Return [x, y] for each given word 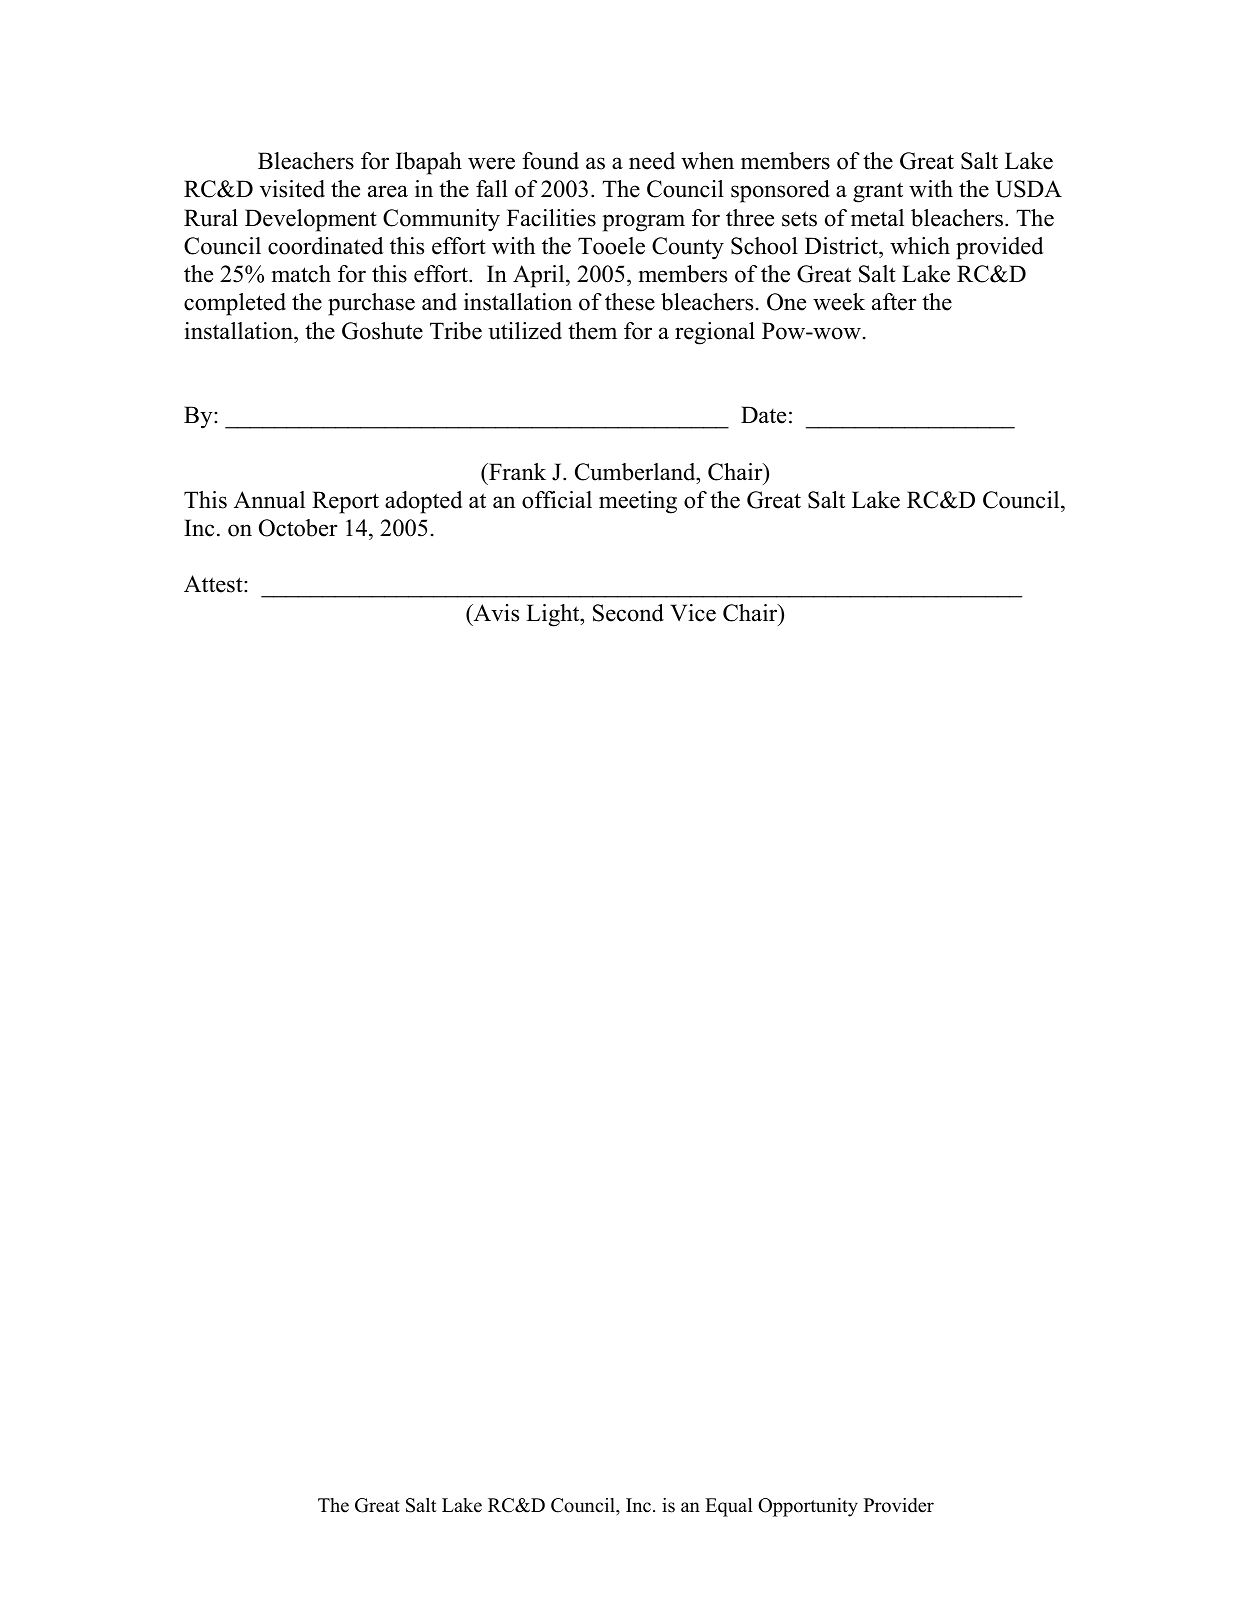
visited [292, 189]
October [298, 528]
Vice [693, 613]
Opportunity [808, 1507]
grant [878, 192]
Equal [729, 1507]
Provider [899, 1505]
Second [628, 613]
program [643, 223]
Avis [495, 613]
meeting [638, 502]
